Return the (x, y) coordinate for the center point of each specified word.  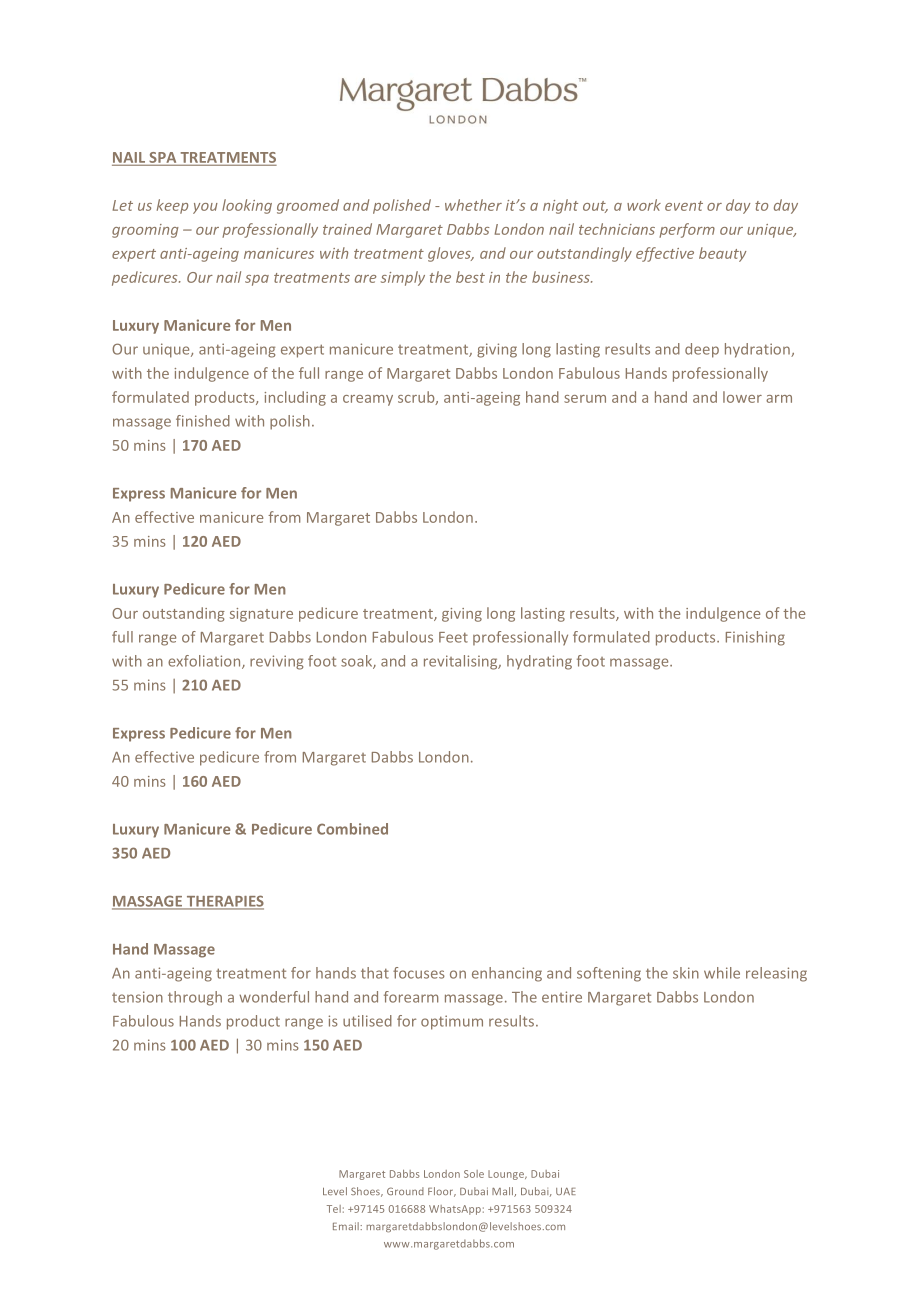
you (205, 208)
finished (203, 421)
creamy (368, 400)
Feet (453, 637)
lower (742, 397)
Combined (352, 829)
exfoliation (205, 662)
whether (473, 205)
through (195, 998)
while (722, 973)
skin (686, 973)
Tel (334, 1209)
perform (687, 230)
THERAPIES (224, 902)
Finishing (755, 638)
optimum (452, 1022)
